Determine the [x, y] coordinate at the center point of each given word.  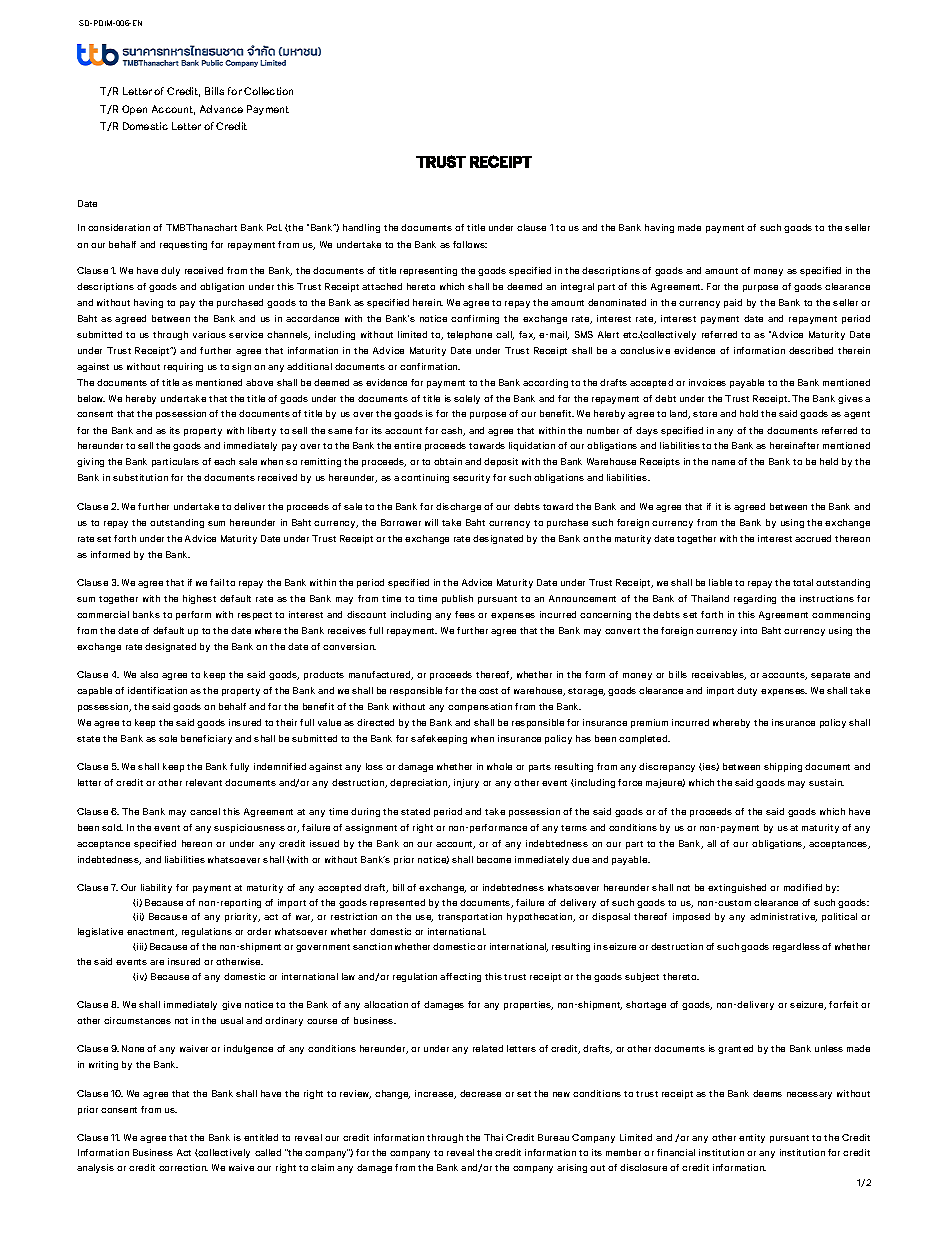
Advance [221, 109]
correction [183, 1167]
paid [733, 303]
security [471, 478]
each [224, 461]
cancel [205, 811]
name [723, 462]
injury [466, 783]
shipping [783, 767]
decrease [480, 1093]
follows [470, 244]
